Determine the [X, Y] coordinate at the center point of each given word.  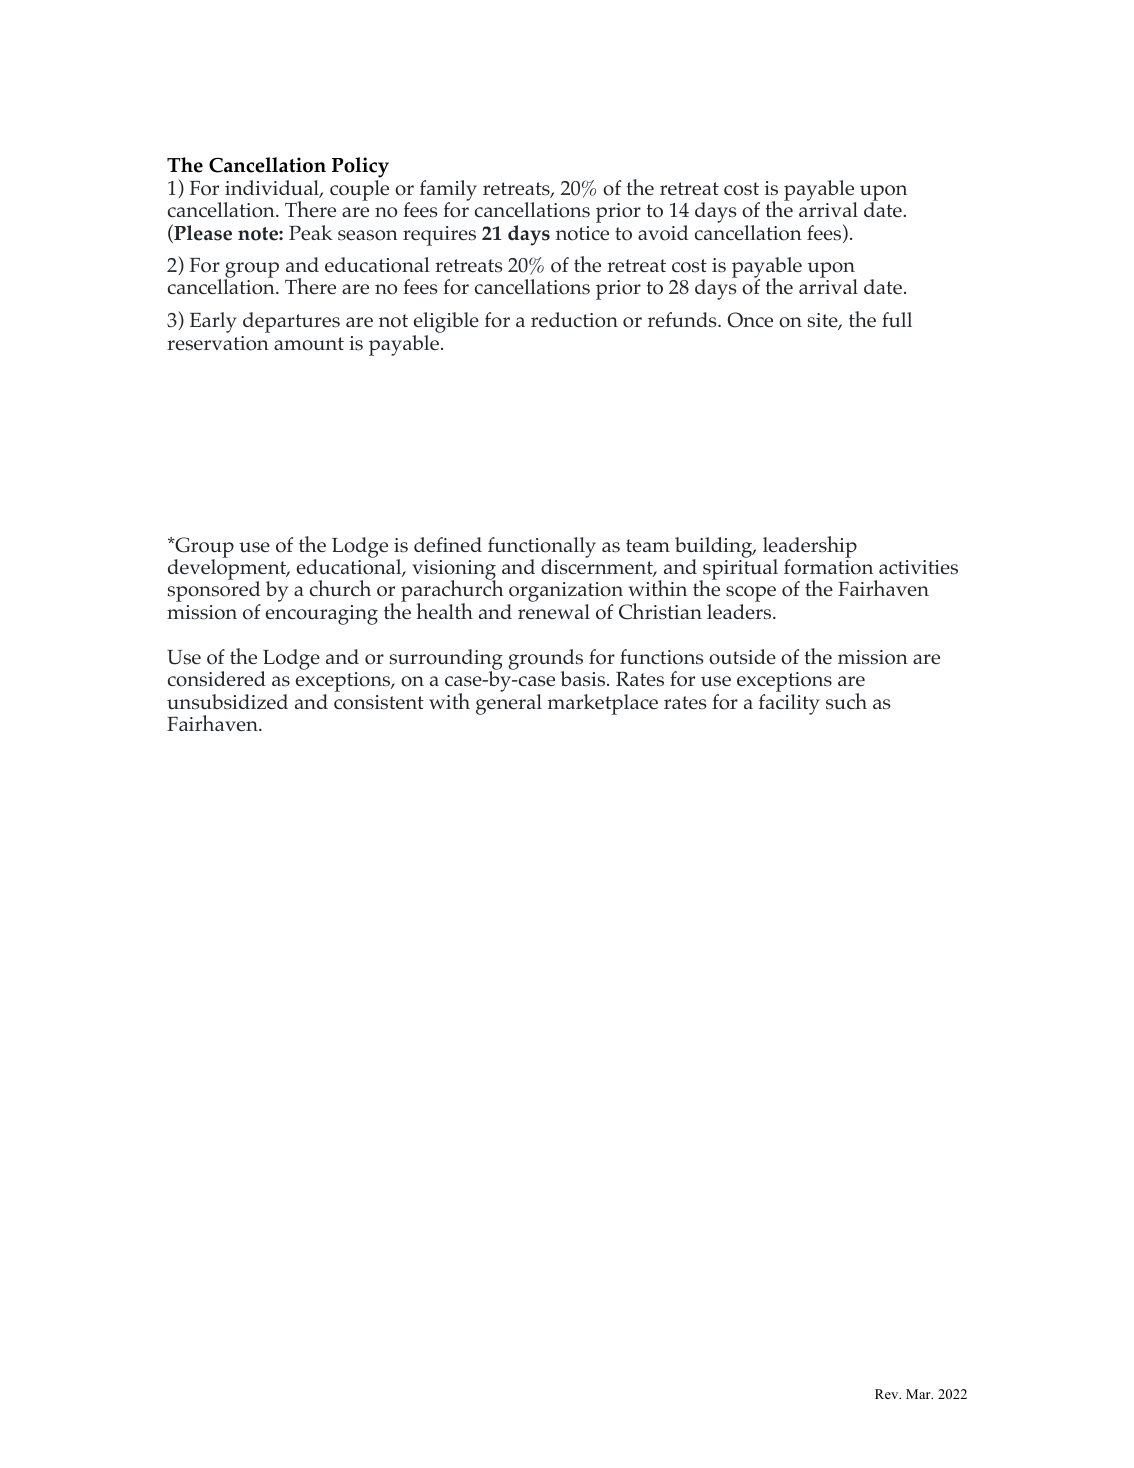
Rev [888, 1394]
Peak [311, 232]
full [897, 319]
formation [828, 566]
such [846, 701]
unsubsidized [227, 702]
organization [566, 593]
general [509, 704]
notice [582, 233]
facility [789, 704]
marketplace [603, 704]
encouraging [322, 615]
